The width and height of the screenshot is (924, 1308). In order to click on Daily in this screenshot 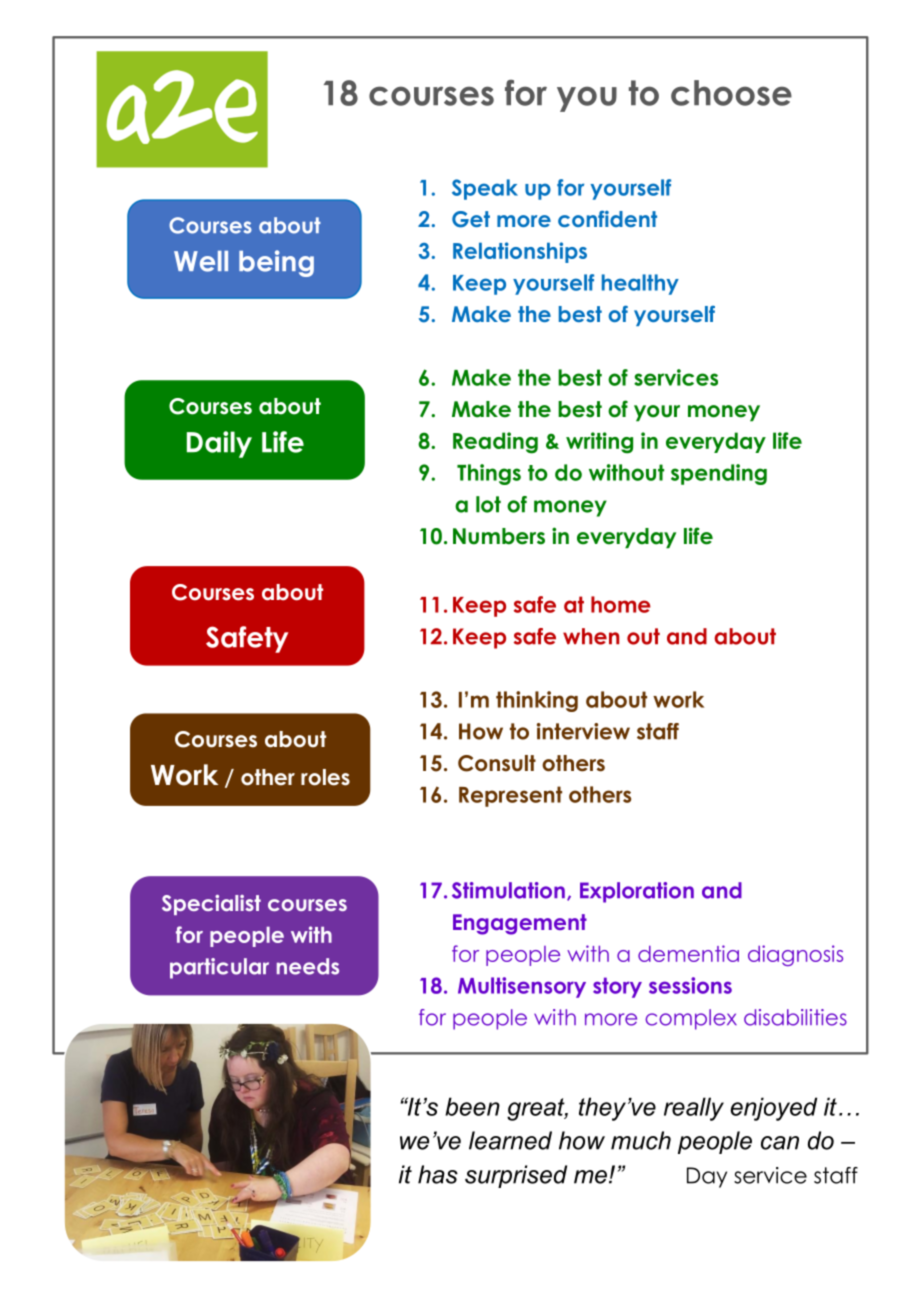, I will do `click(219, 444)`.
